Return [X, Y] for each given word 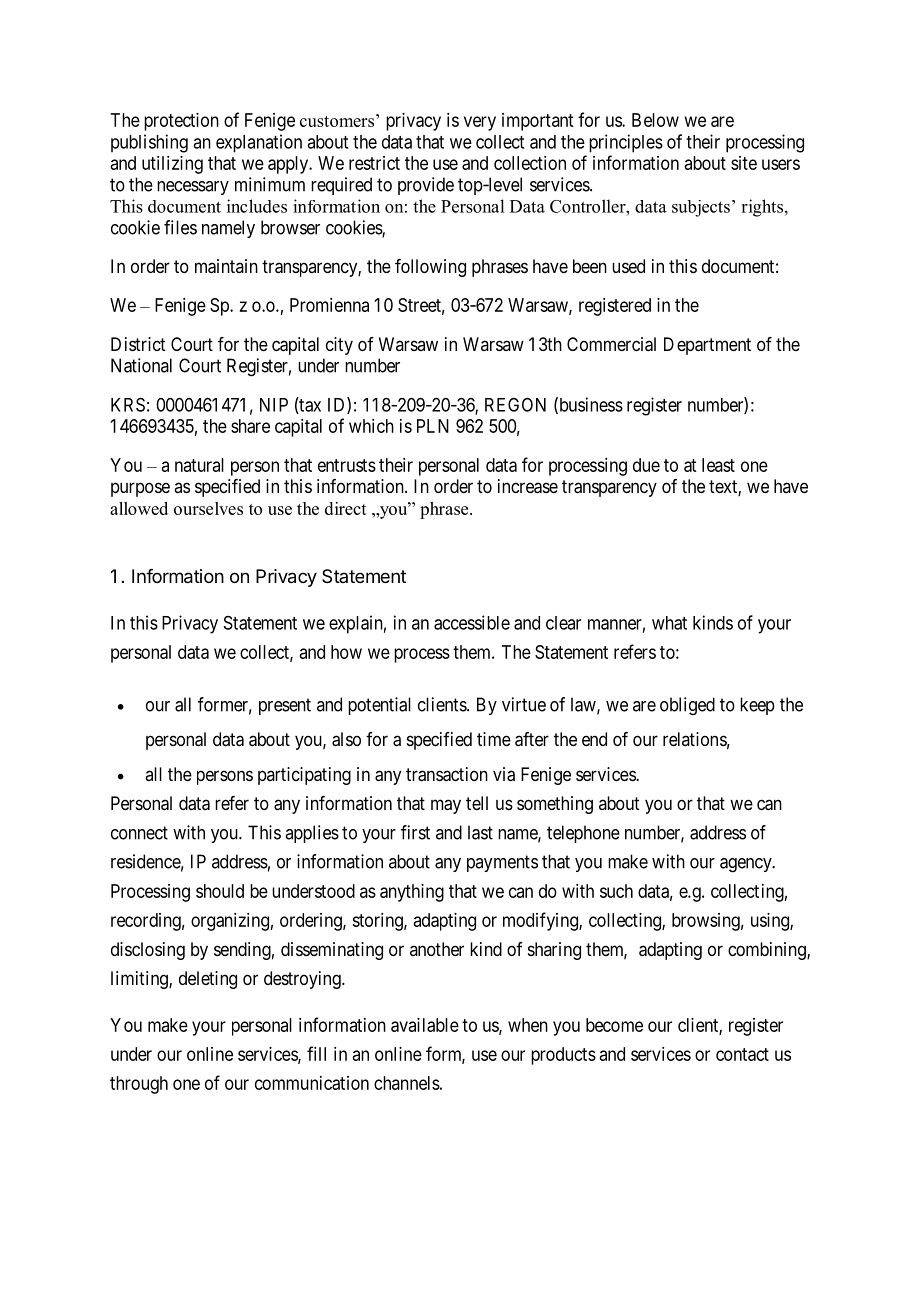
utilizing [172, 165]
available [425, 1025]
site [744, 163]
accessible [472, 622]
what [669, 623]
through [139, 1085]
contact [742, 1054]
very [480, 123]
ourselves [208, 508]
